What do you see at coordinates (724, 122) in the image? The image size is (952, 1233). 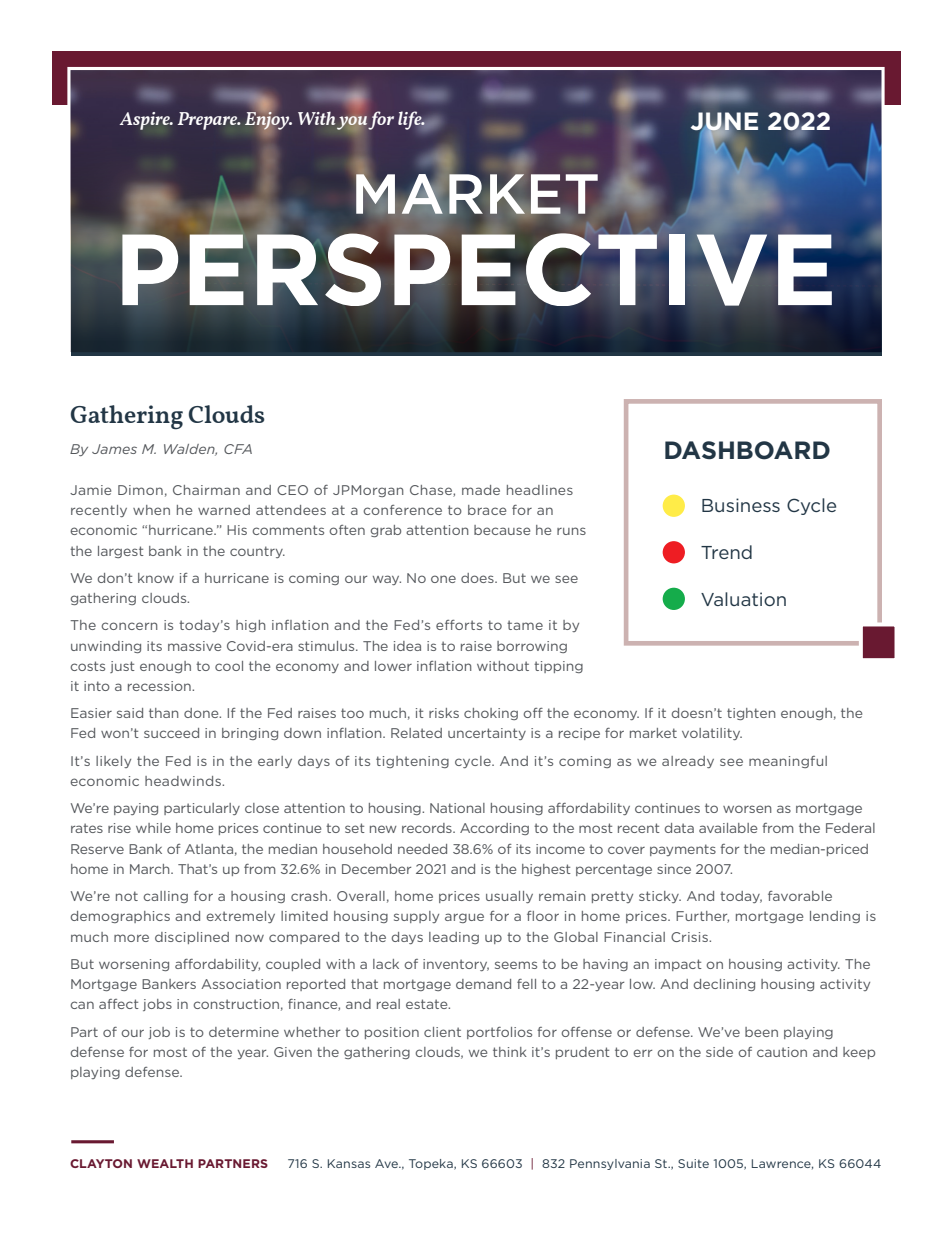 I see `JUNE` at bounding box center [724, 122].
